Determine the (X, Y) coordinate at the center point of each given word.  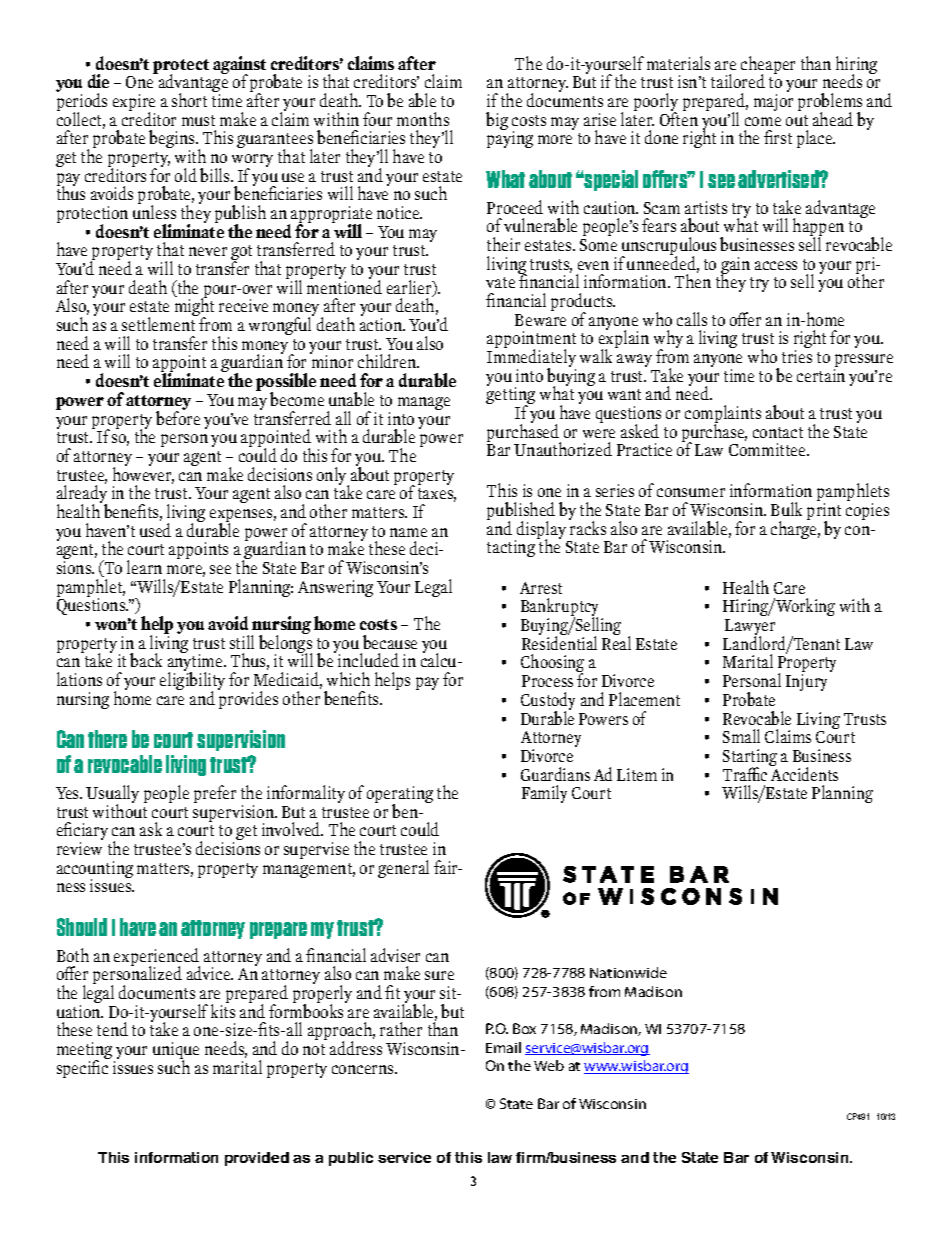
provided (257, 1159)
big (497, 121)
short (189, 100)
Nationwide (628, 972)
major (773, 102)
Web (549, 1065)
